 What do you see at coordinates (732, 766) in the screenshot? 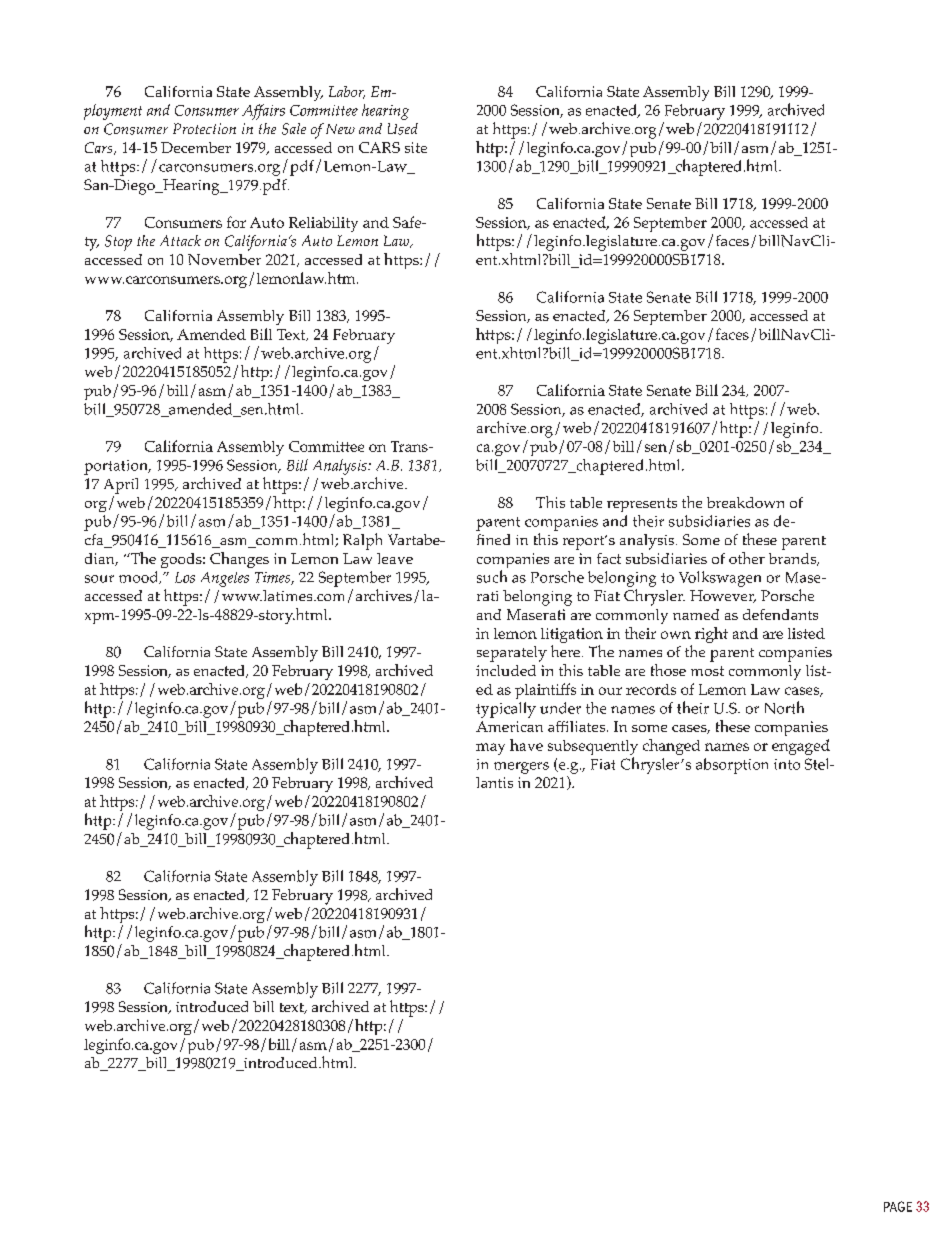
I see `absorption` at bounding box center [732, 766].
